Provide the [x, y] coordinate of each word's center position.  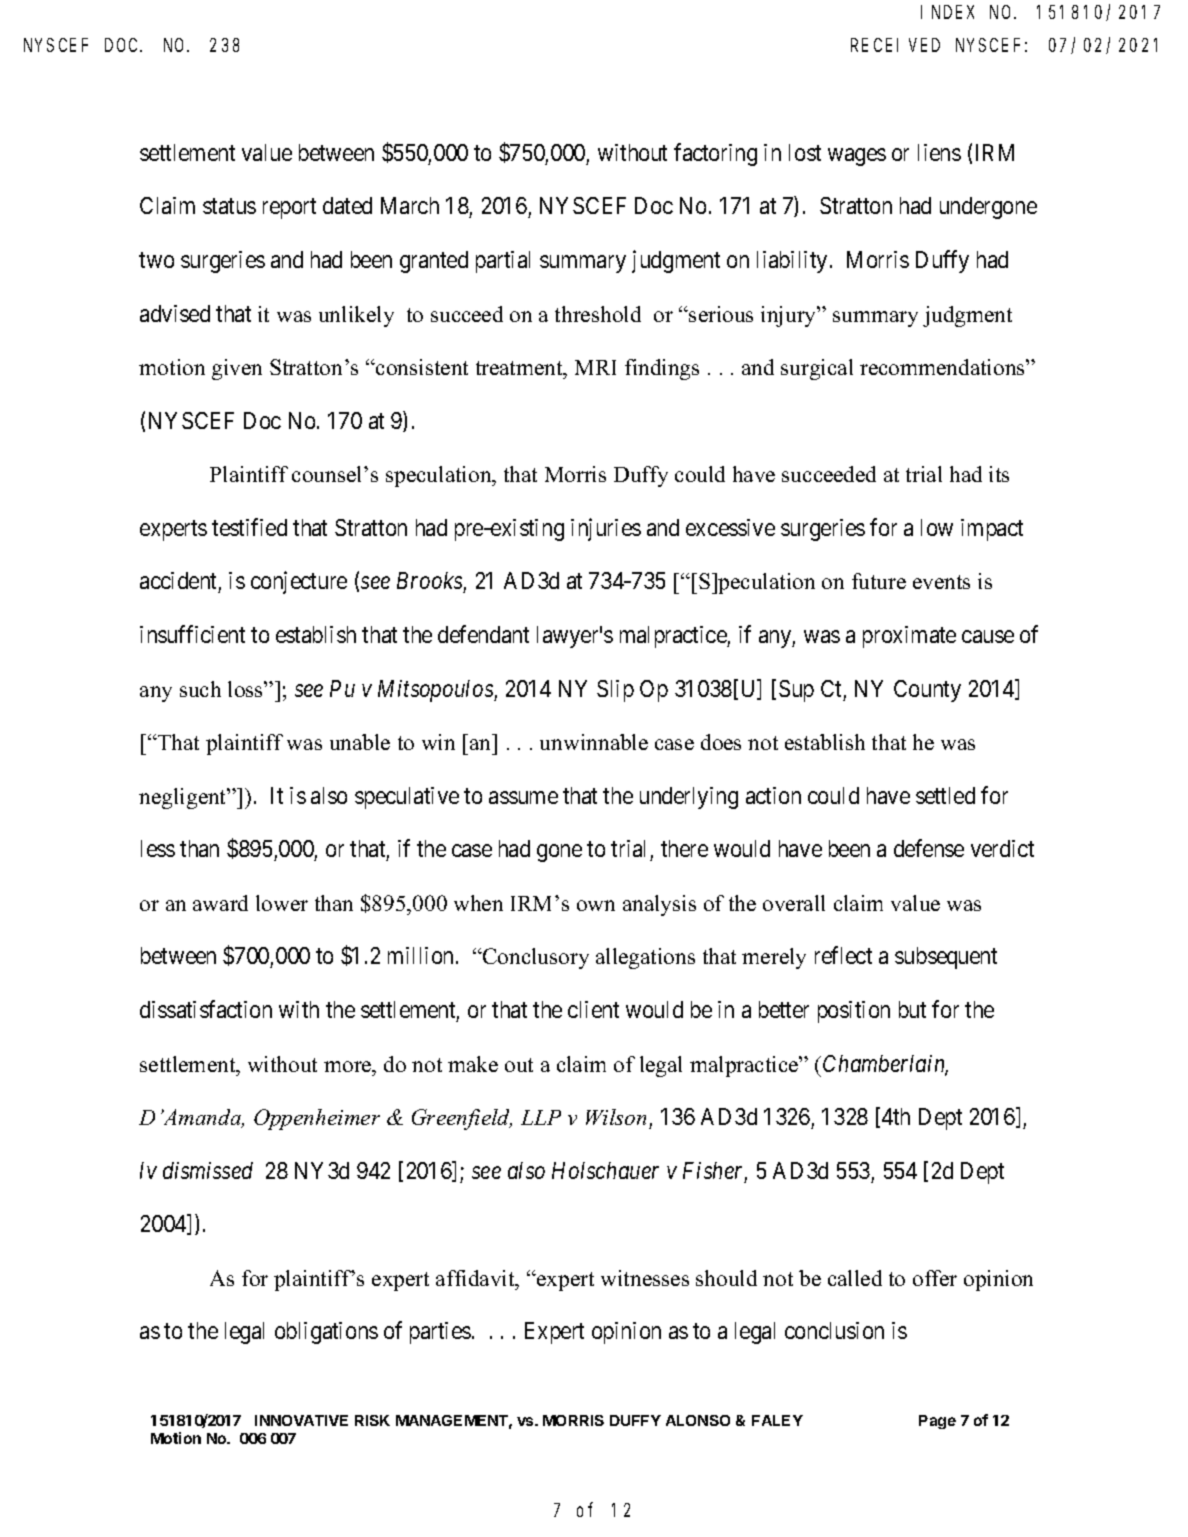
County [927, 691]
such [200, 689]
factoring [715, 154]
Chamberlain [885, 1065]
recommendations [943, 367]
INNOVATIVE [301, 1420]
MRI [595, 367]
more [349, 1066]
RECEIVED [895, 45]
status [229, 206]
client [593, 1009]
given [237, 369]
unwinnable [594, 742]
